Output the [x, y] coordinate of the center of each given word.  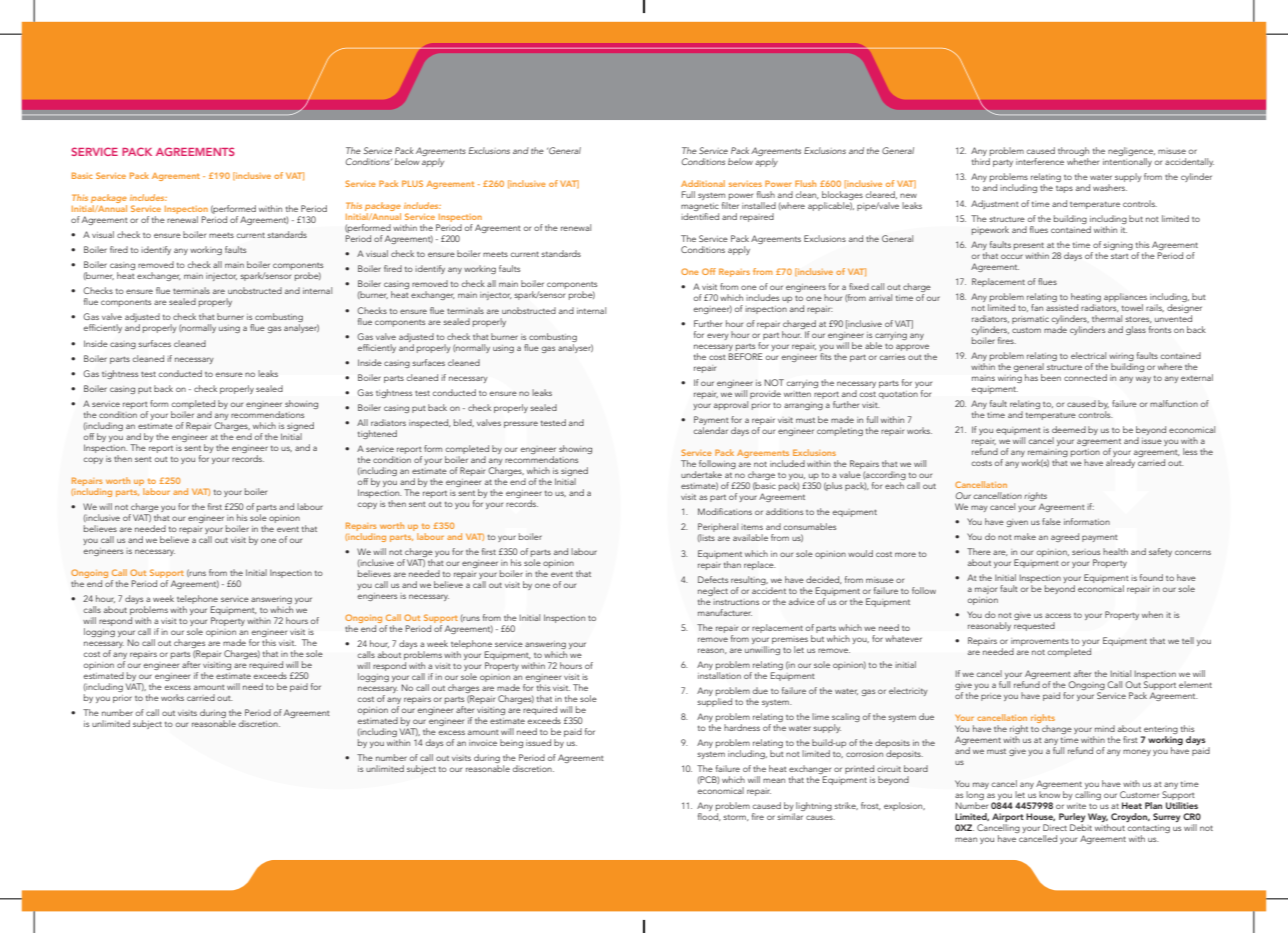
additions [784, 511]
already [1120, 463]
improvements [1040, 643]
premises [790, 640]
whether [1083, 161]
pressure [521, 424]
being [511, 743]
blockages [842, 197]
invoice [483, 743]
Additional [703, 183]
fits [825, 356]
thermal [1107, 318]
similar [790, 816]
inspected [430, 423]
